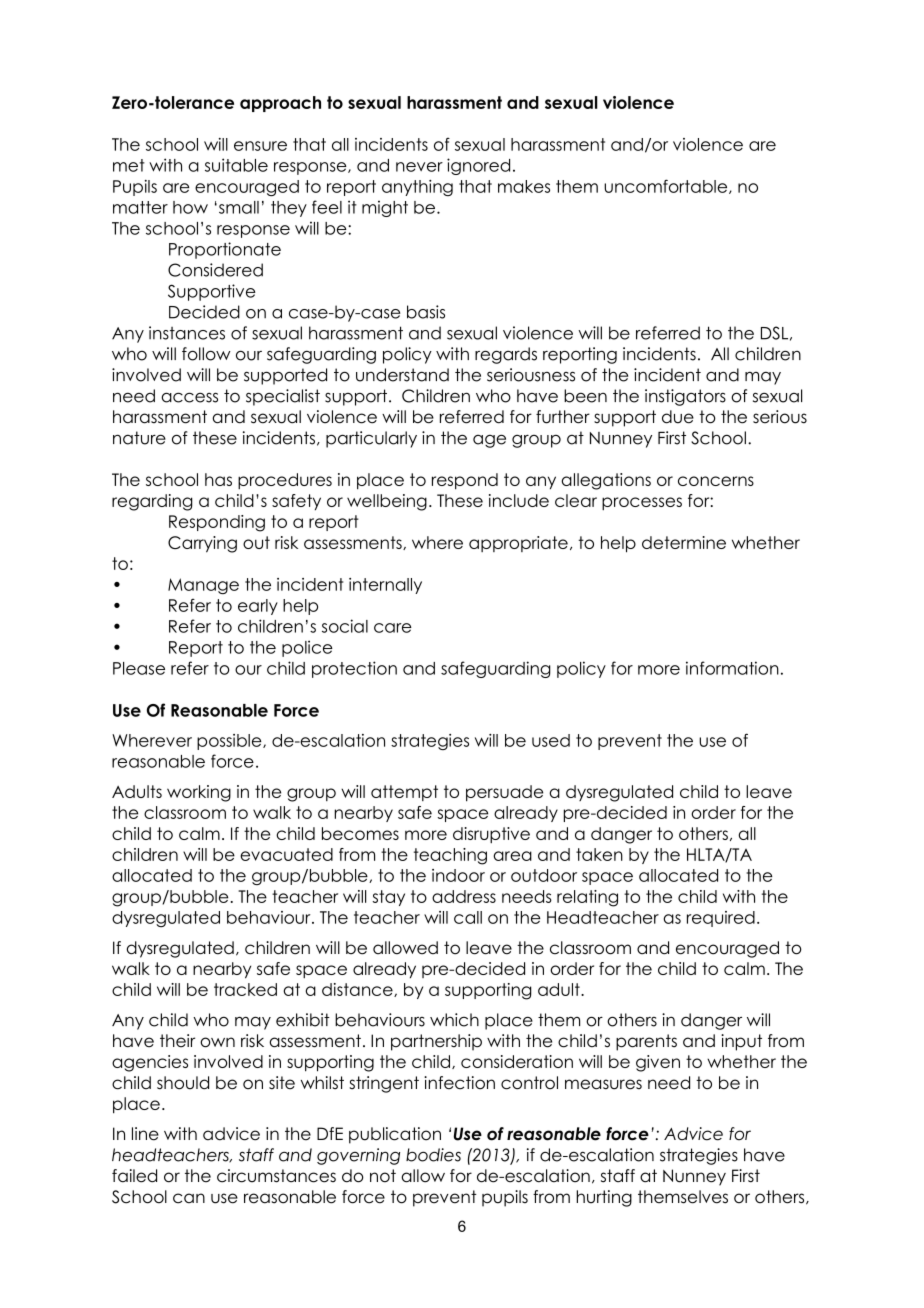  Describe the element at coordinates (218, 479) in the document. I see `has` at that location.
